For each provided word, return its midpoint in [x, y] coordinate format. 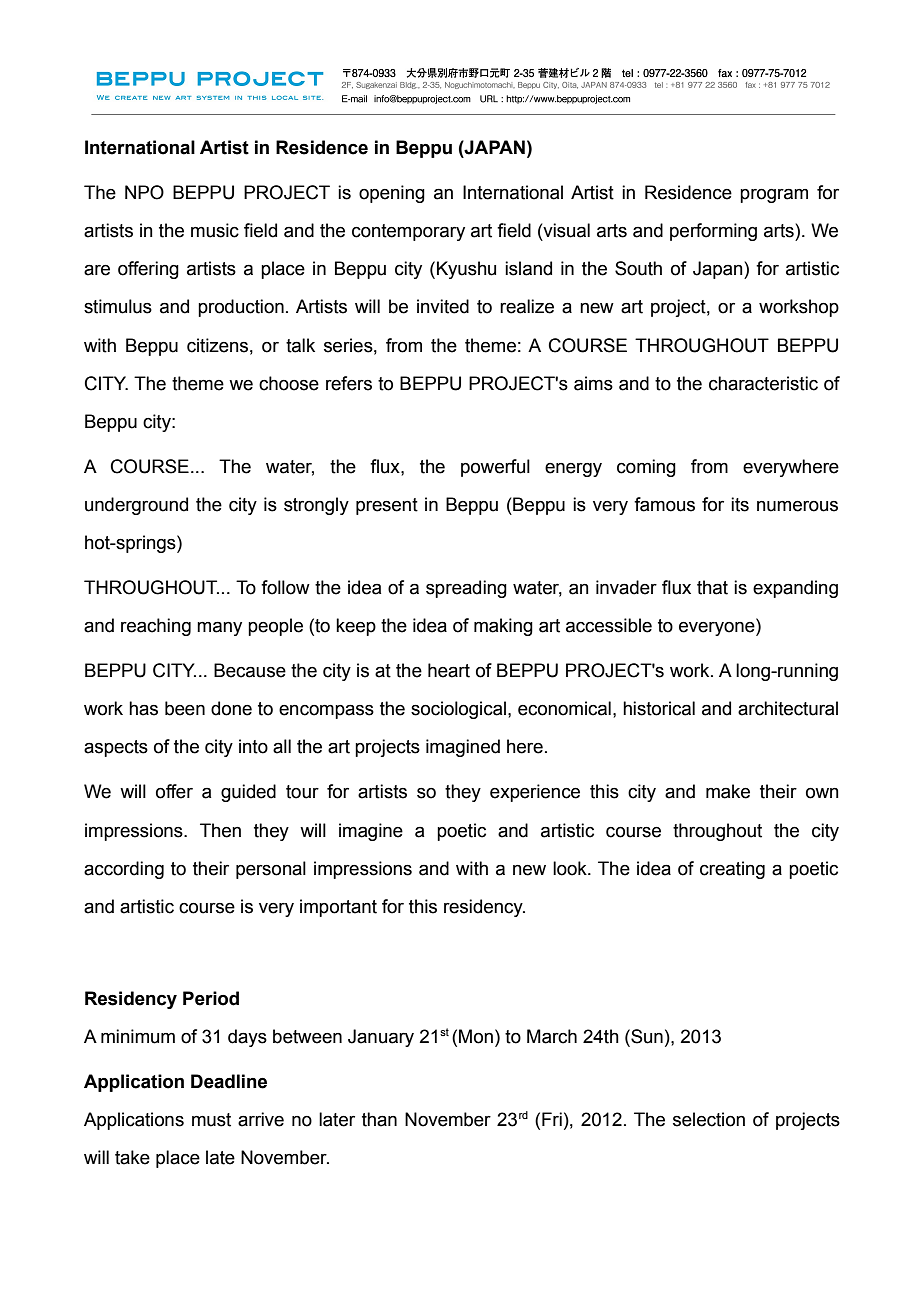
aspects [116, 748]
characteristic [763, 383]
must [211, 1120]
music [215, 230]
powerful [495, 468]
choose [289, 383]
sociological [458, 710]
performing [713, 232]
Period [211, 998]
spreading [466, 589]
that [712, 587]
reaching [156, 627]
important [338, 908]
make [728, 791]
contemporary [408, 232]
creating [732, 870]
